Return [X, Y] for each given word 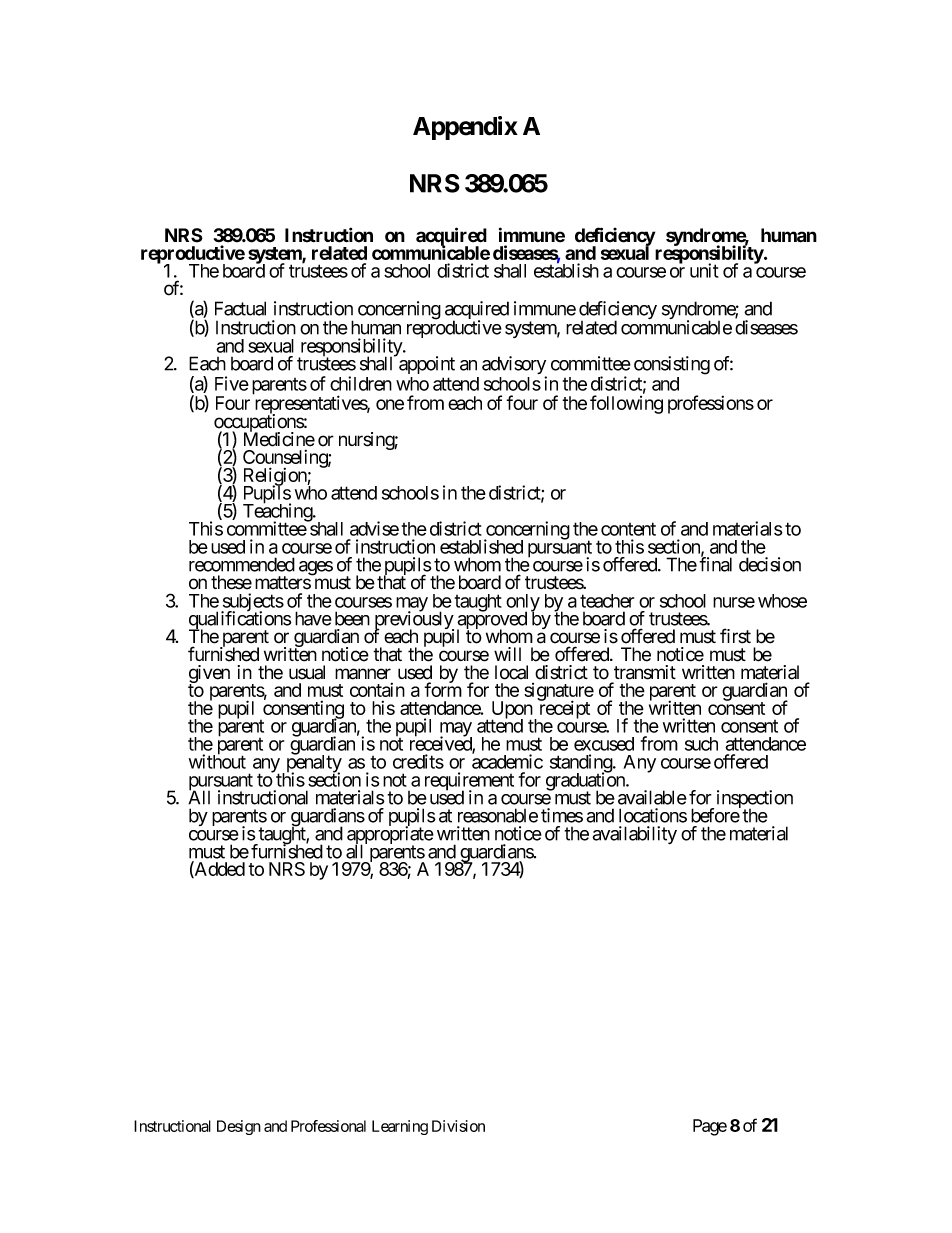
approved [492, 621]
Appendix [465, 128]
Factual [240, 308]
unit [704, 270]
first [735, 636]
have [313, 618]
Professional [328, 1126]
